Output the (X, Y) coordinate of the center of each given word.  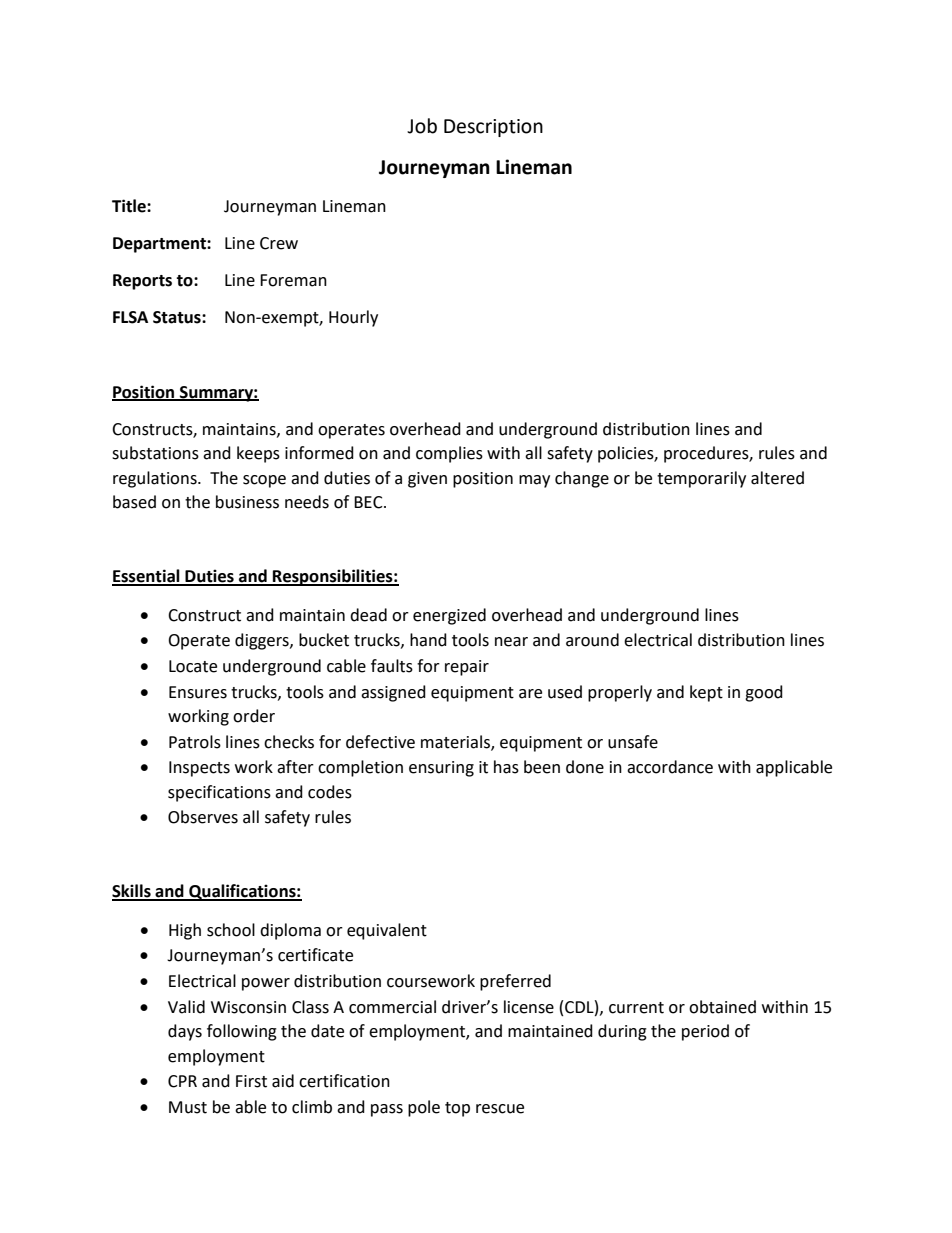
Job (422, 126)
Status (178, 317)
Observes (203, 817)
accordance (670, 767)
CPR (182, 1081)
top (457, 1109)
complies (449, 454)
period (705, 1032)
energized (449, 616)
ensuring (441, 769)
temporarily (701, 479)
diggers (263, 641)
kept (706, 693)
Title (130, 206)
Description (493, 128)
